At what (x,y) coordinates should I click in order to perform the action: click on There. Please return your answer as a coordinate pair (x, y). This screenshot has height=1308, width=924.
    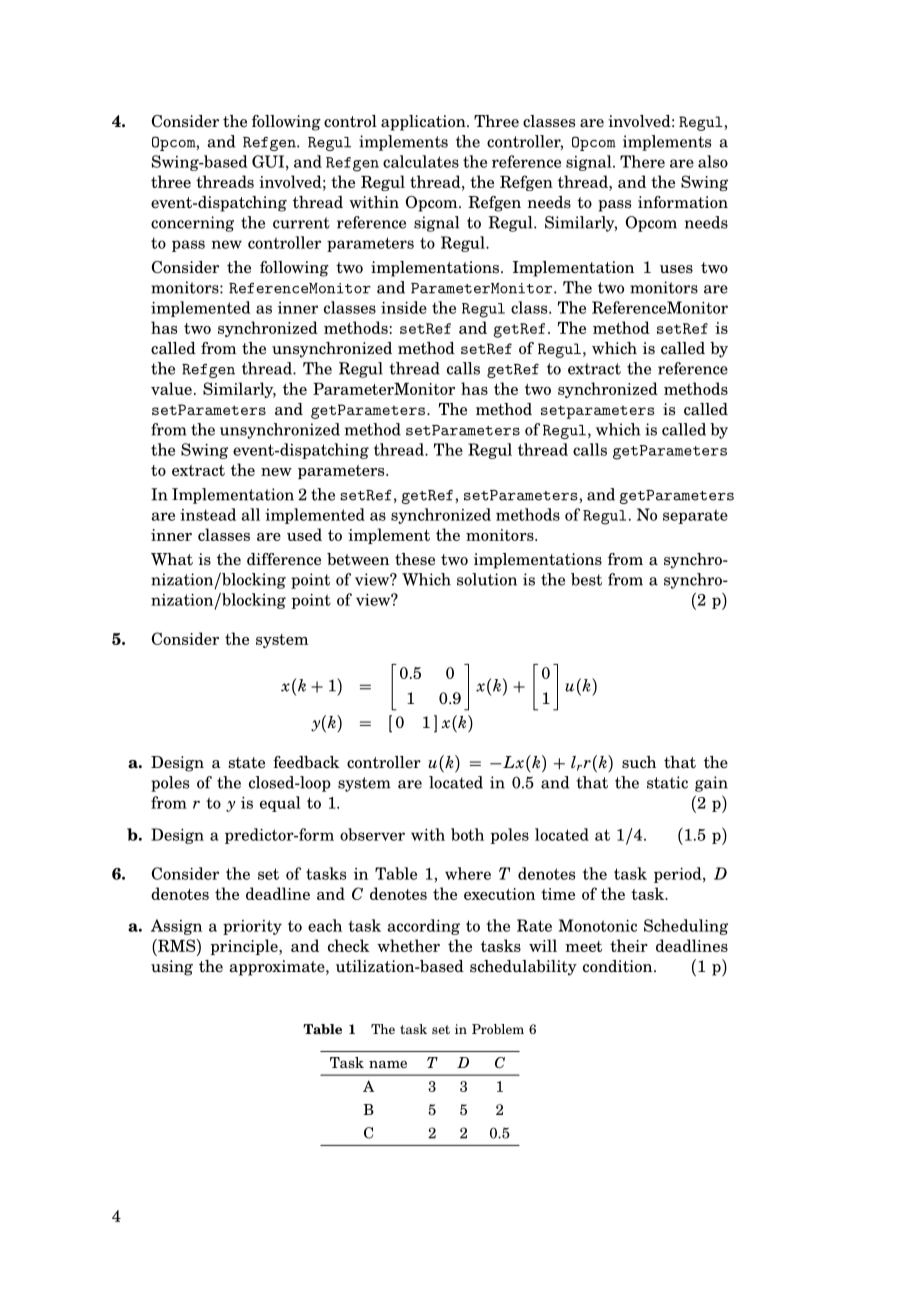
    Looking at the image, I should click on (642, 161).
